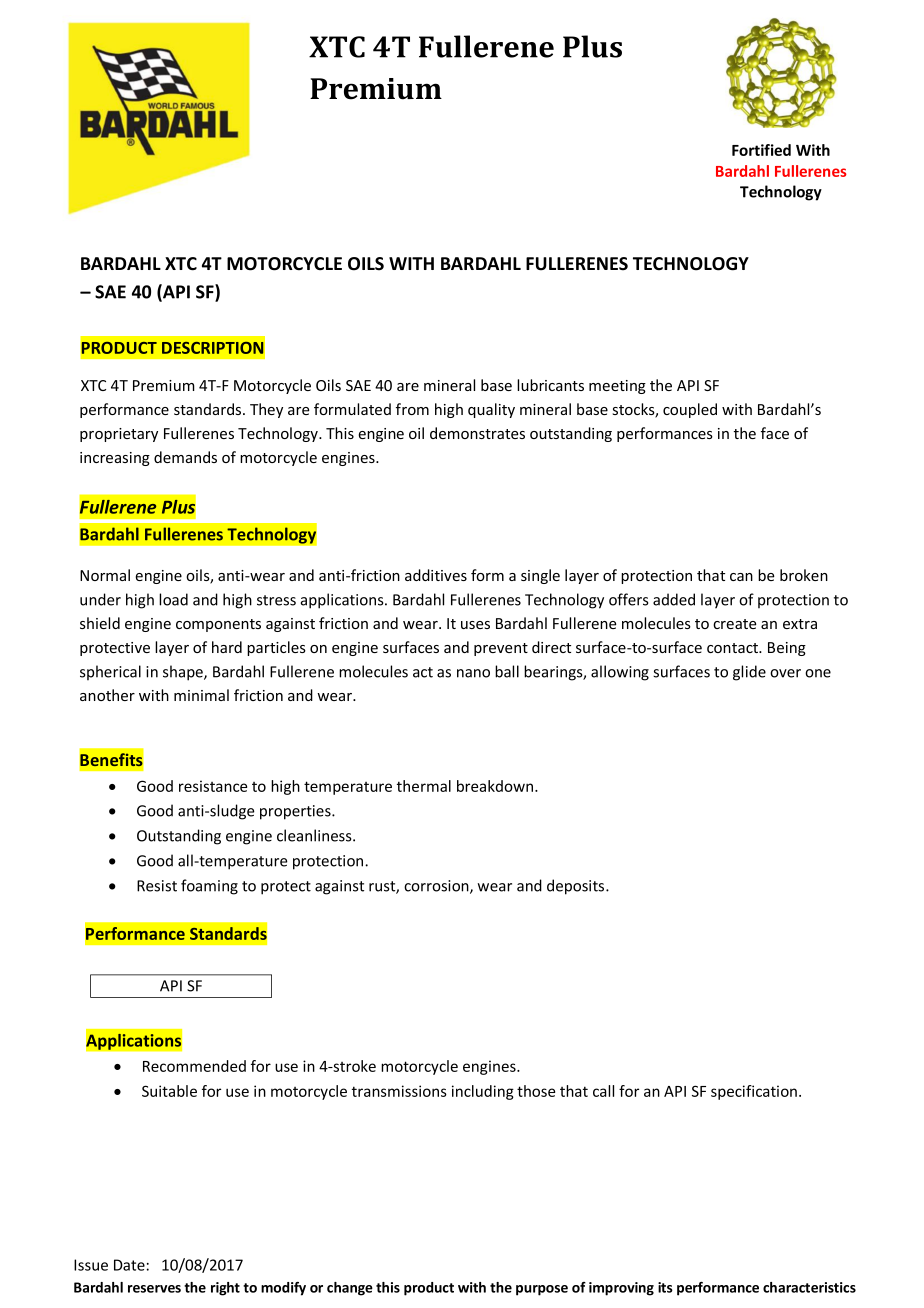  What do you see at coordinates (761, 150) in the screenshot?
I see `Fortified` at bounding box center [761, 150].
